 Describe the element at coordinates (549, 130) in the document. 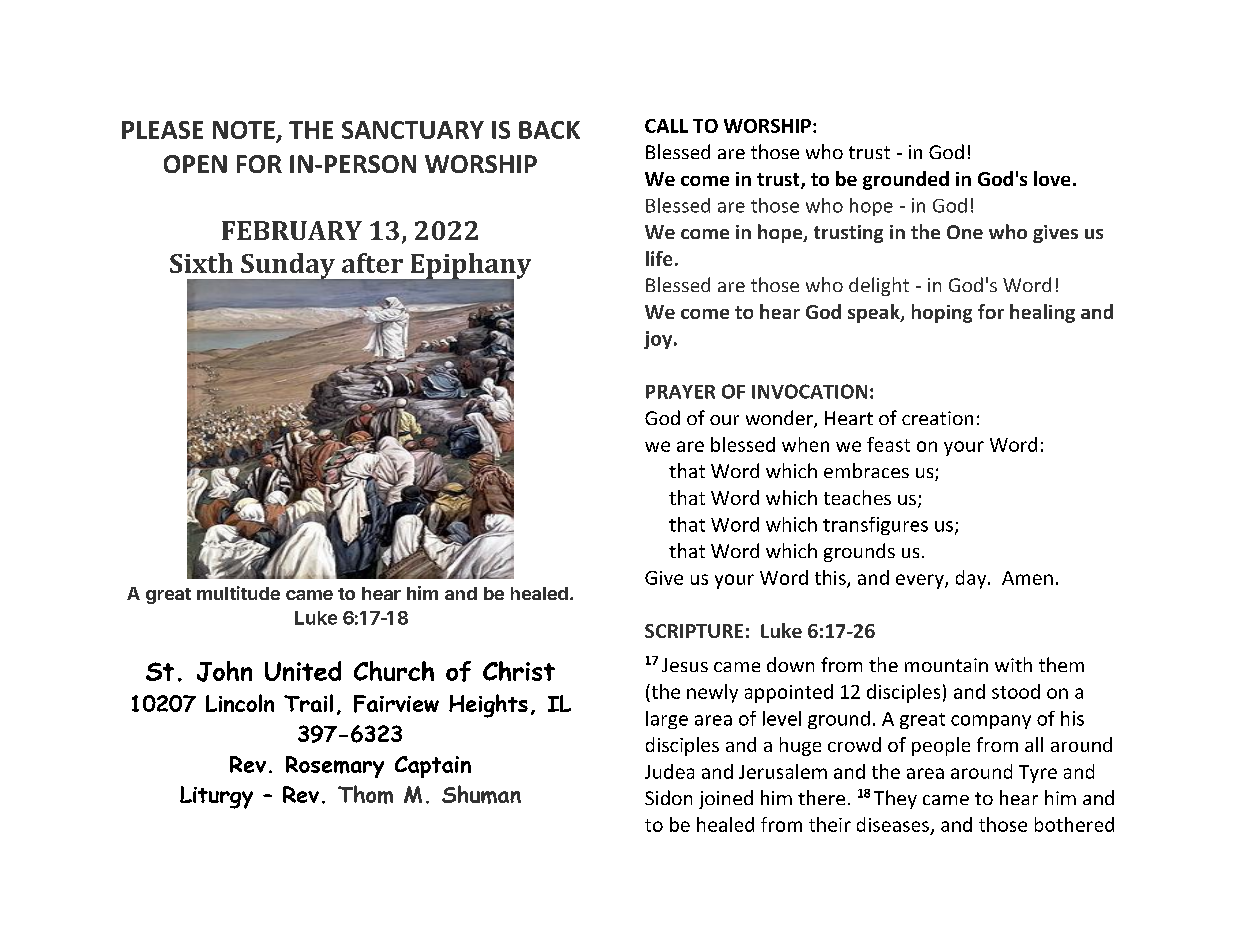

I see `BACK` at that location.
